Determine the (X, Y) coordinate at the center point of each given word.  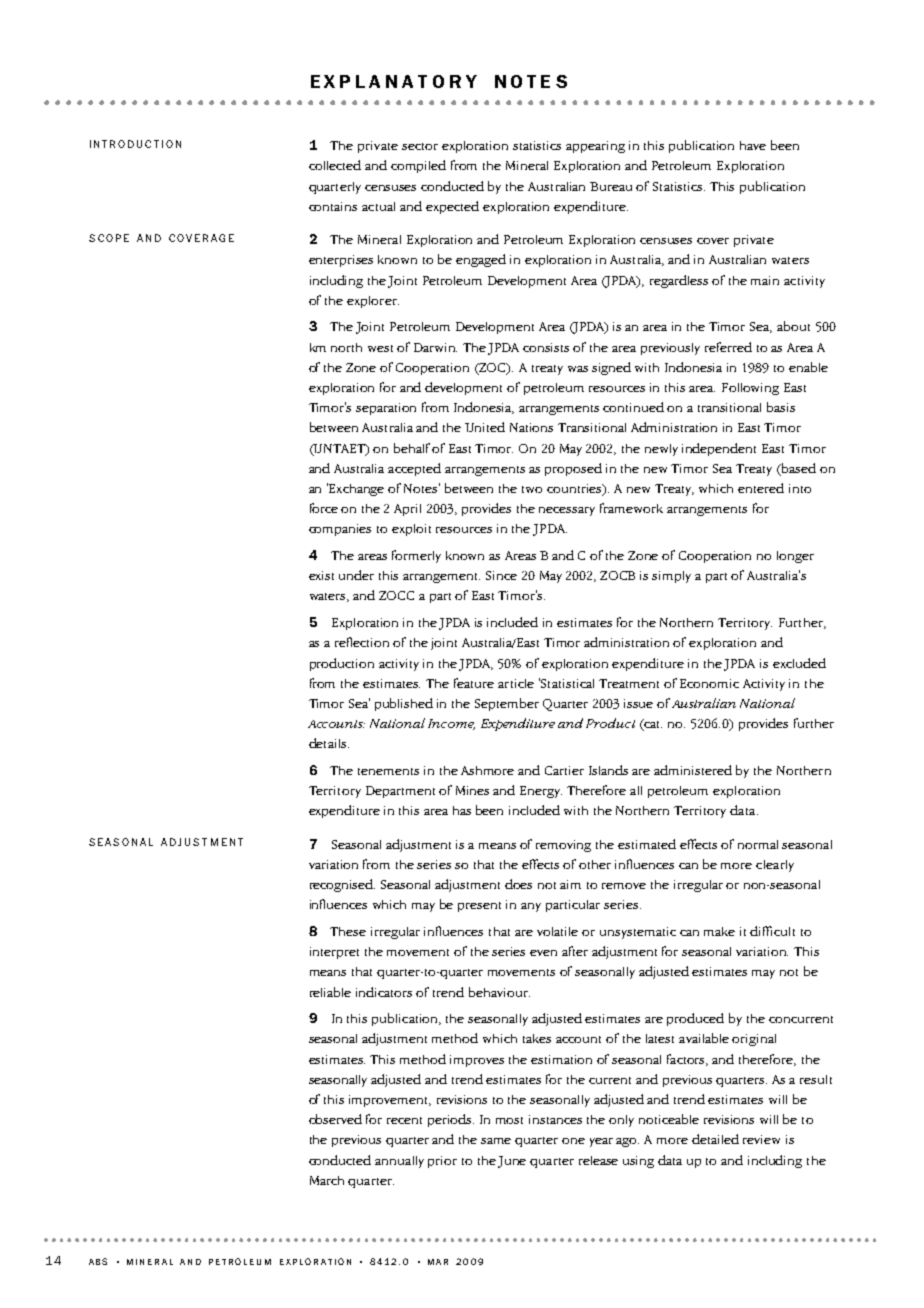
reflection (362, 642)
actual (378, 206)
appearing (595, 147)
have (753, 145)
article (516, 683)
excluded (799, 663)
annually (399, 1162)
